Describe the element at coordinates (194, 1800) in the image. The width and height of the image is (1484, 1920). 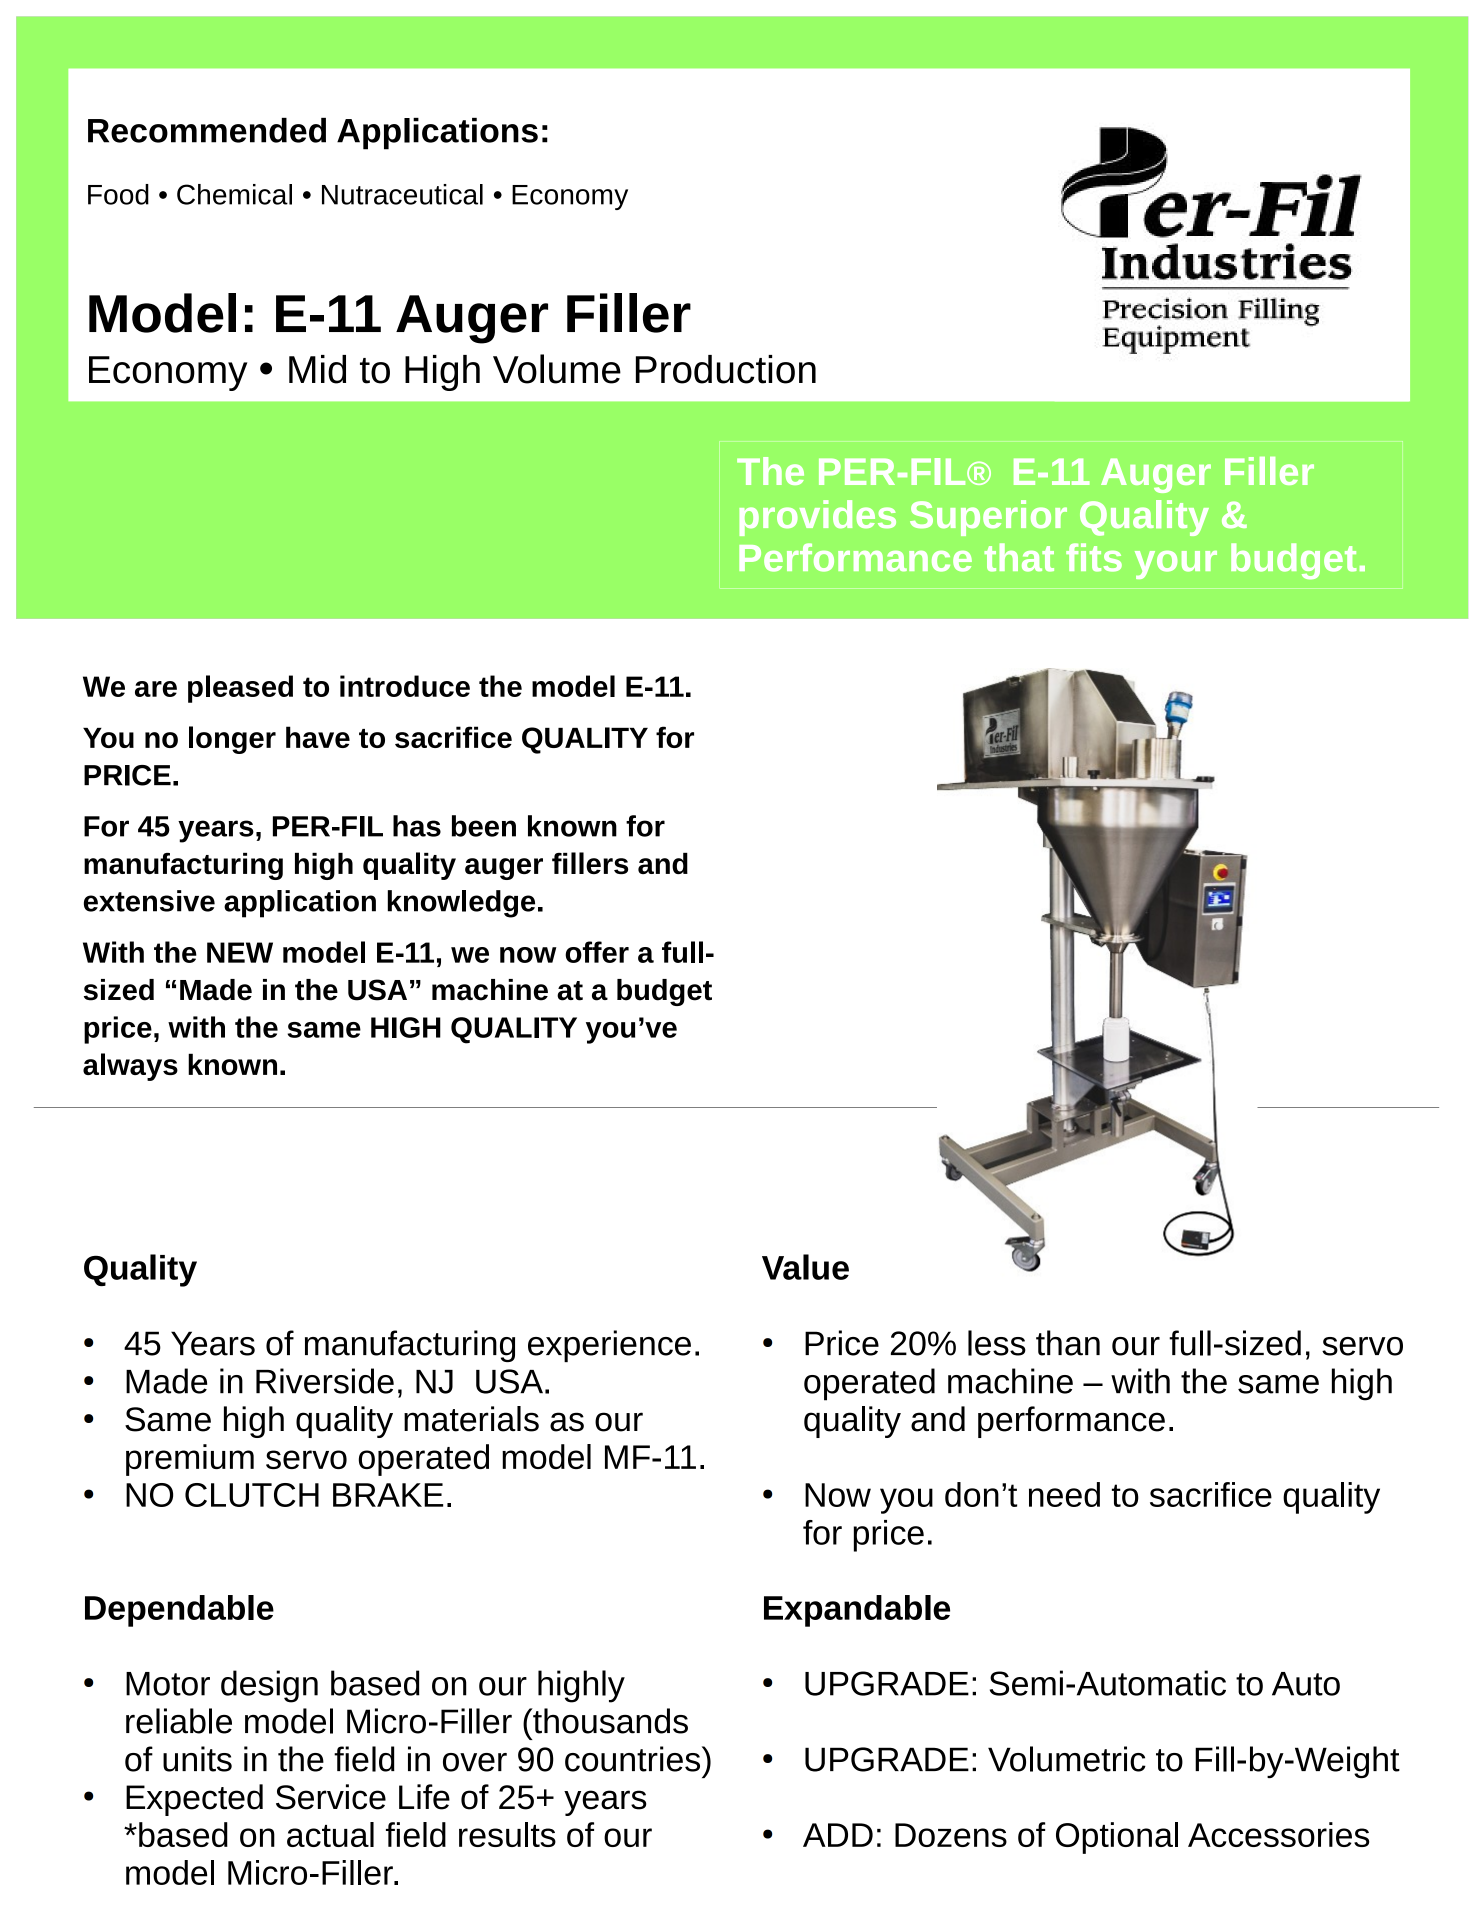
I see `Expected` at that location.
